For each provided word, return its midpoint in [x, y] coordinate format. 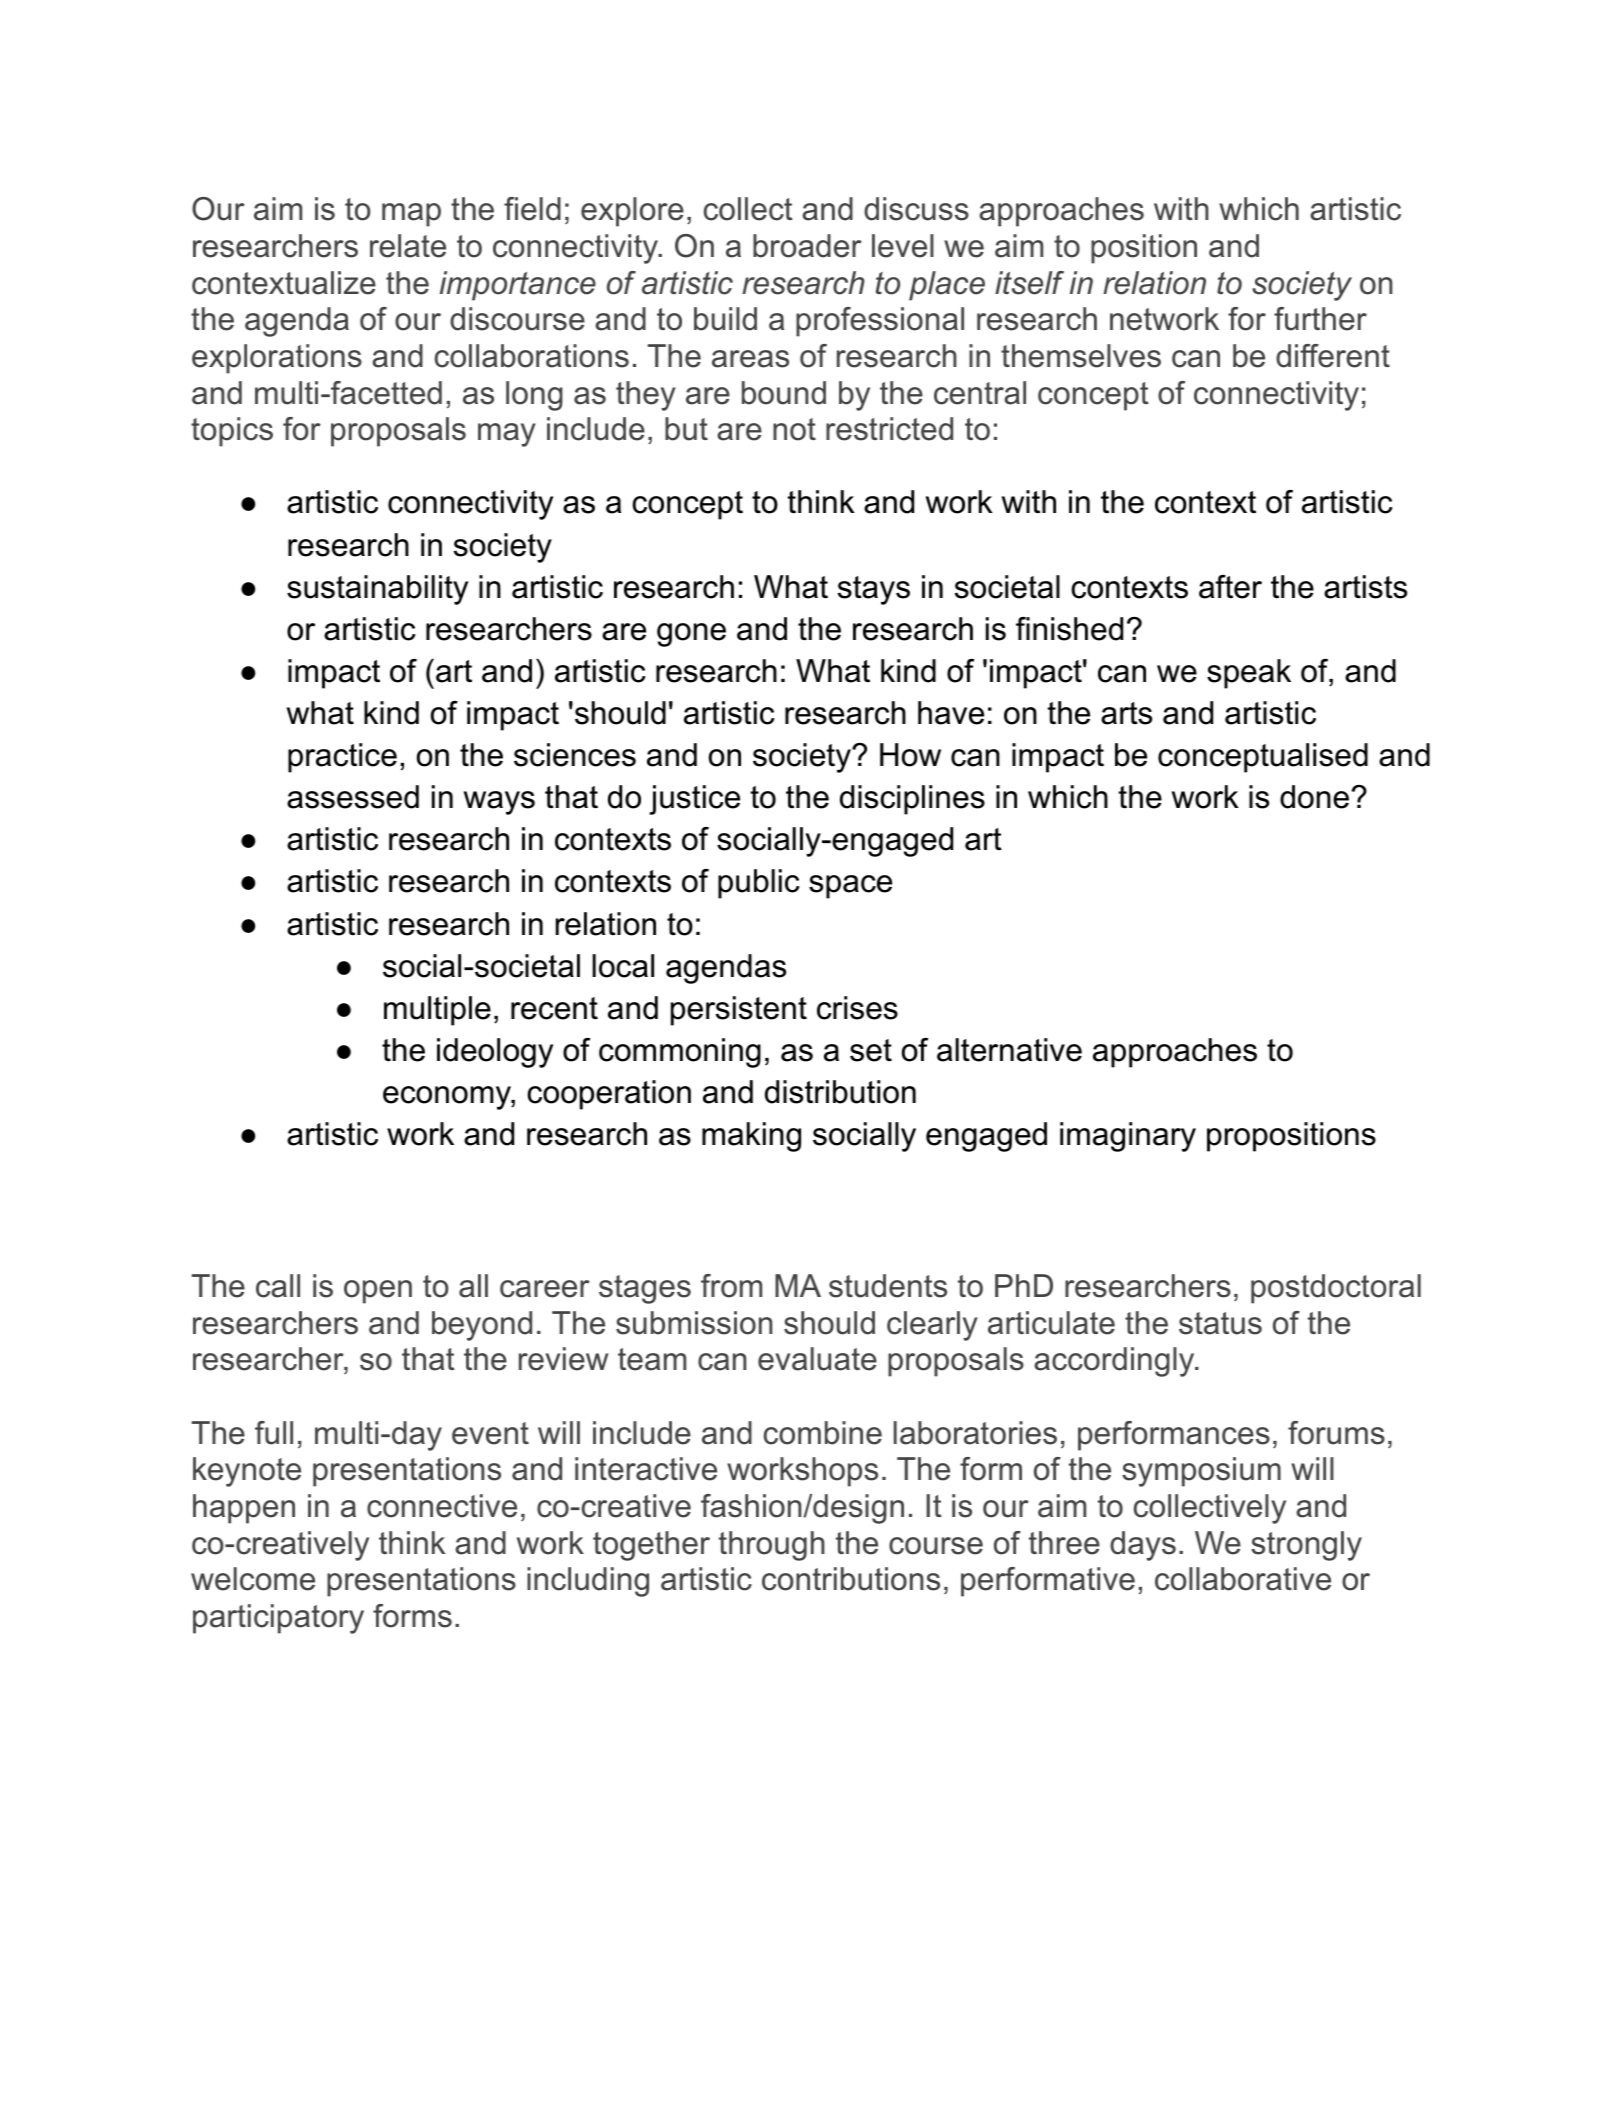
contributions [851, 1579]
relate [408, 246]
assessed [353, 797]
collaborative [1243, 1579]
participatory [278, 1619]
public [759, 884]
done [1314, 797]
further [1320, 319]
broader [807, 246]
